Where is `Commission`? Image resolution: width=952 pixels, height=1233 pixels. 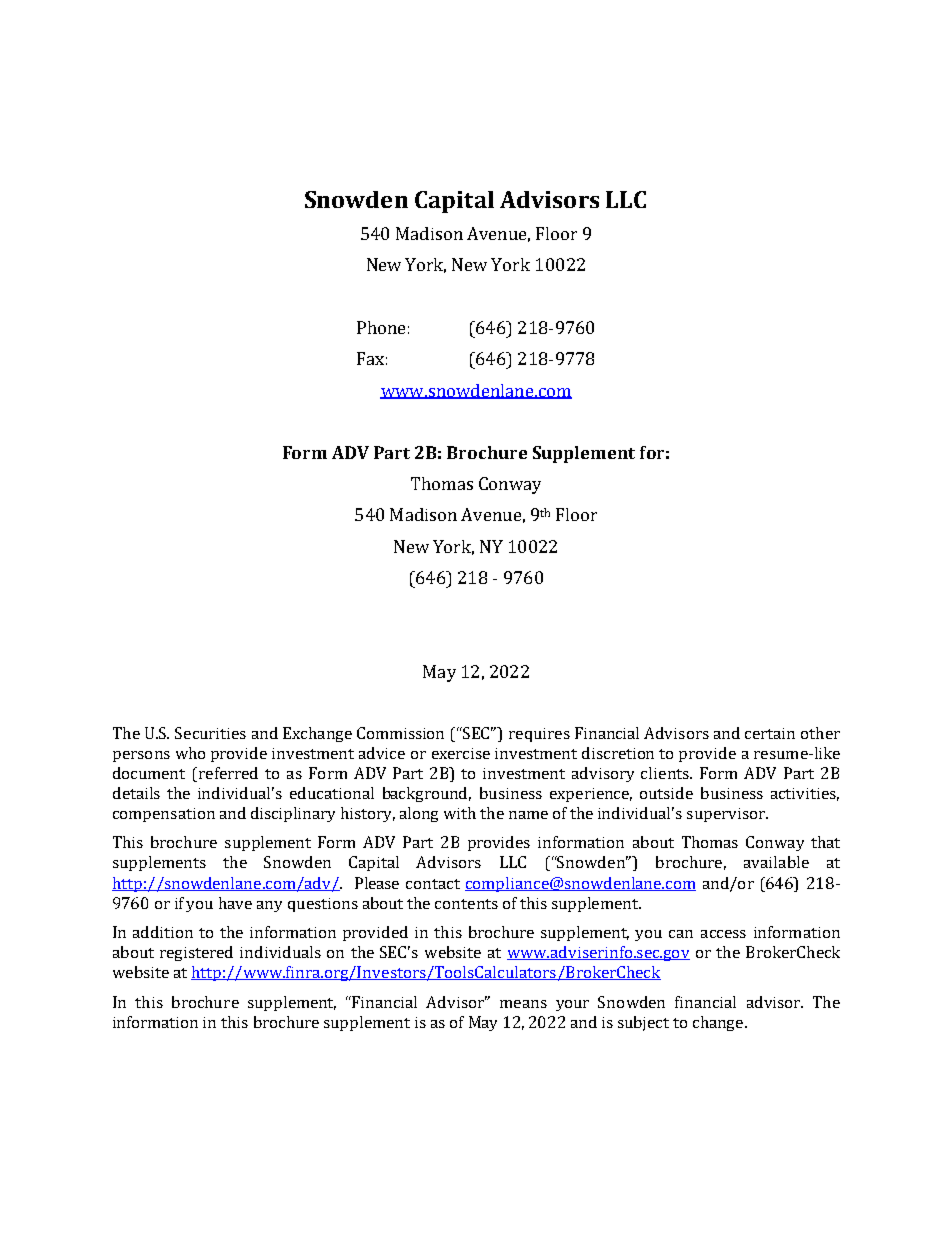 Commission is located at coordinates (400, 733).
